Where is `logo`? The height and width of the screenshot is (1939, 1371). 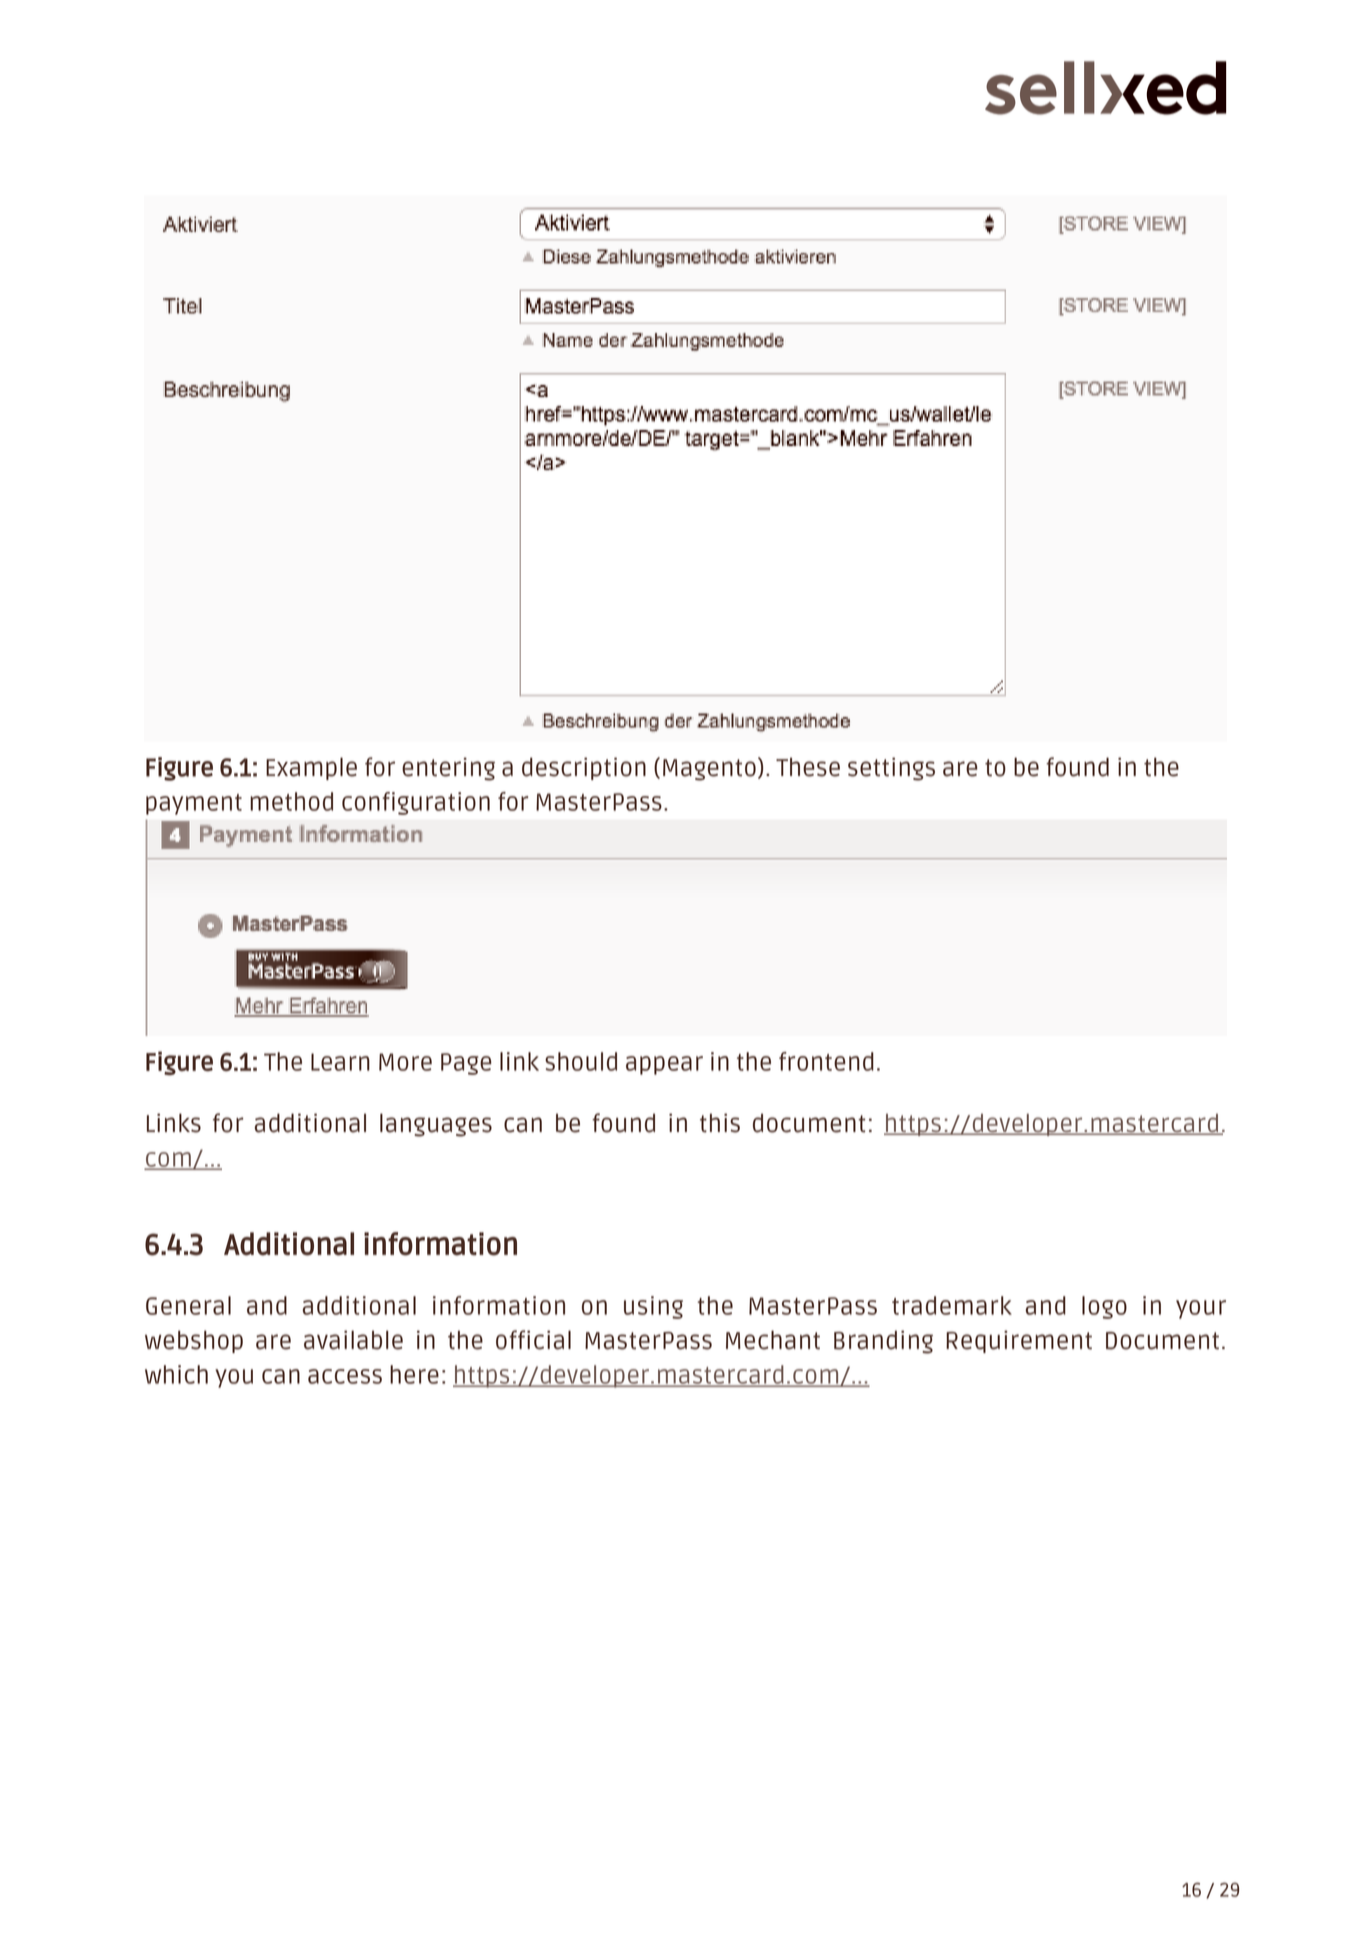 logo is located at coordinates (1104, 1307).
